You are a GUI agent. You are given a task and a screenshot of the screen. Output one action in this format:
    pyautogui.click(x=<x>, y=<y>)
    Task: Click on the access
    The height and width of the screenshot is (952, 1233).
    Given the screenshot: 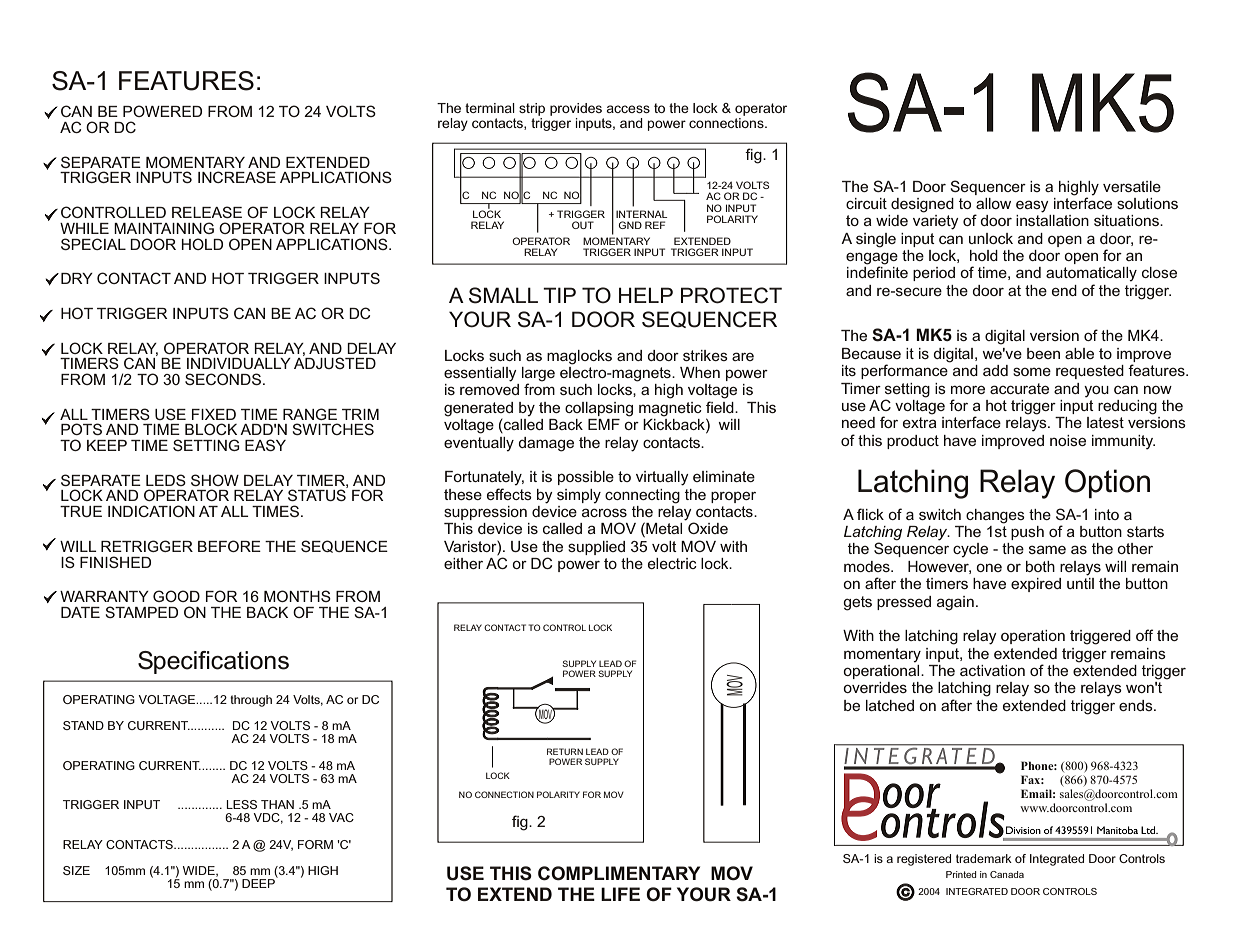 What is the action you would take?
    pyautogui.click(x=628, y=109)
